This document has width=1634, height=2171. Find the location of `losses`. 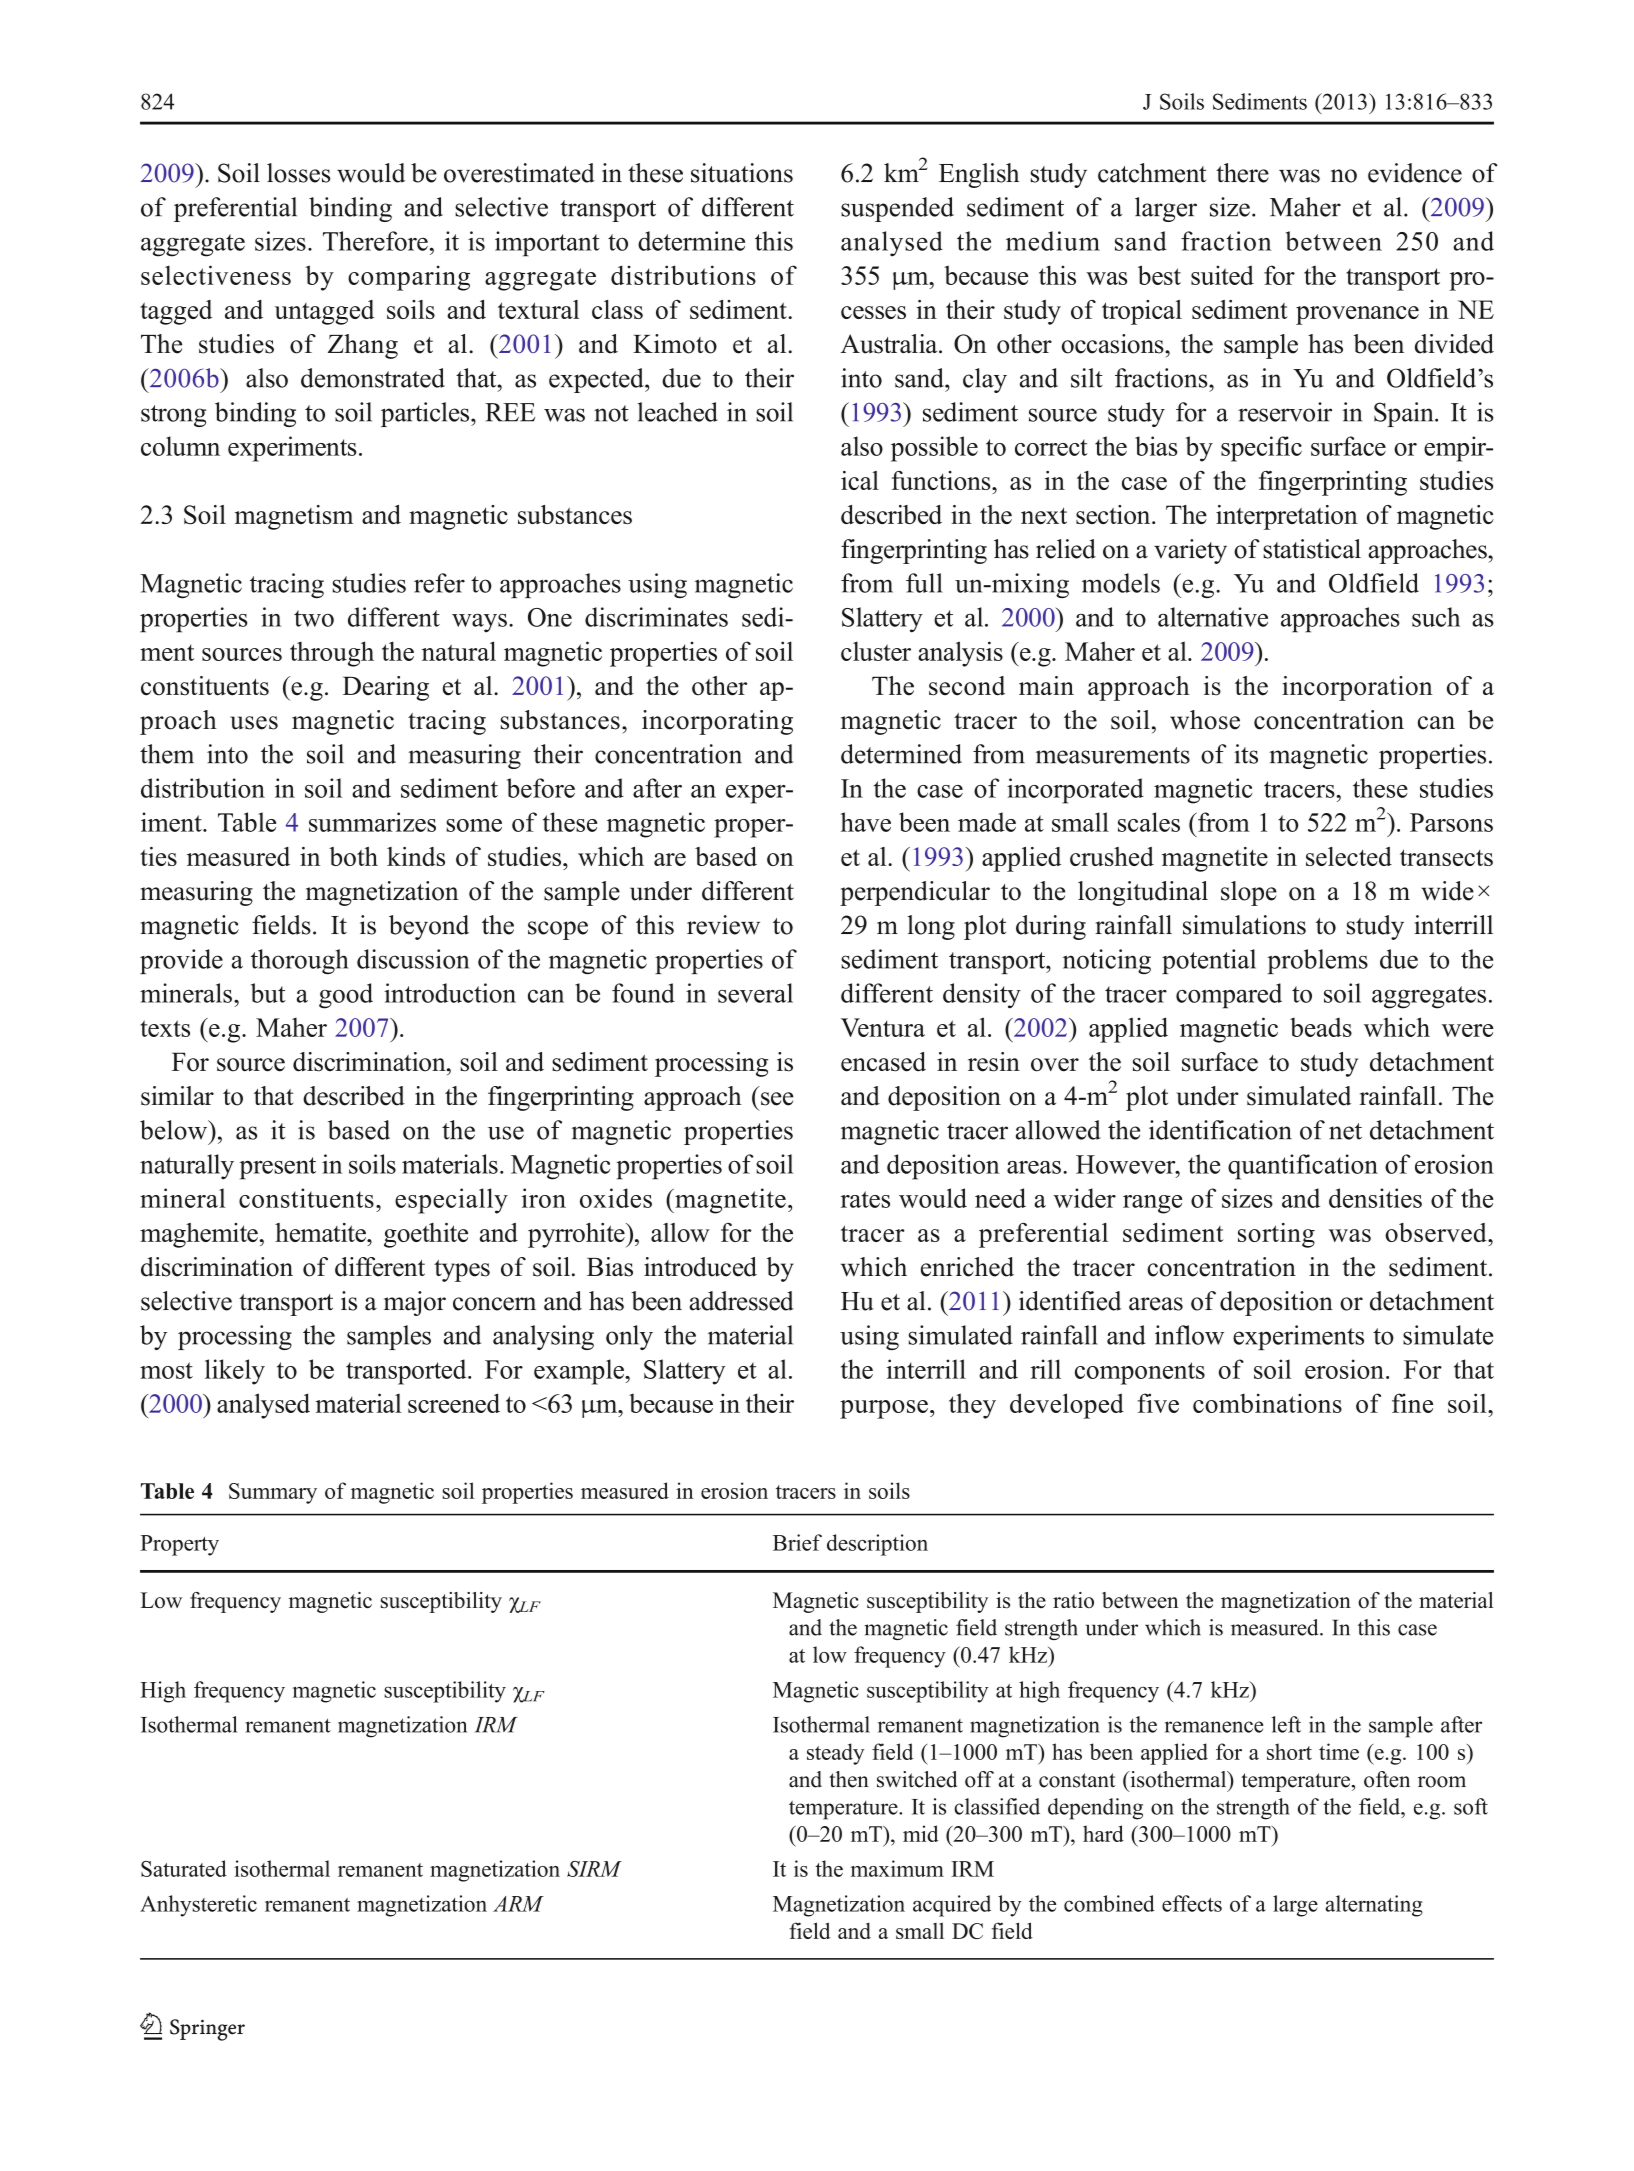

losses is located at coordinates (299, 173).
